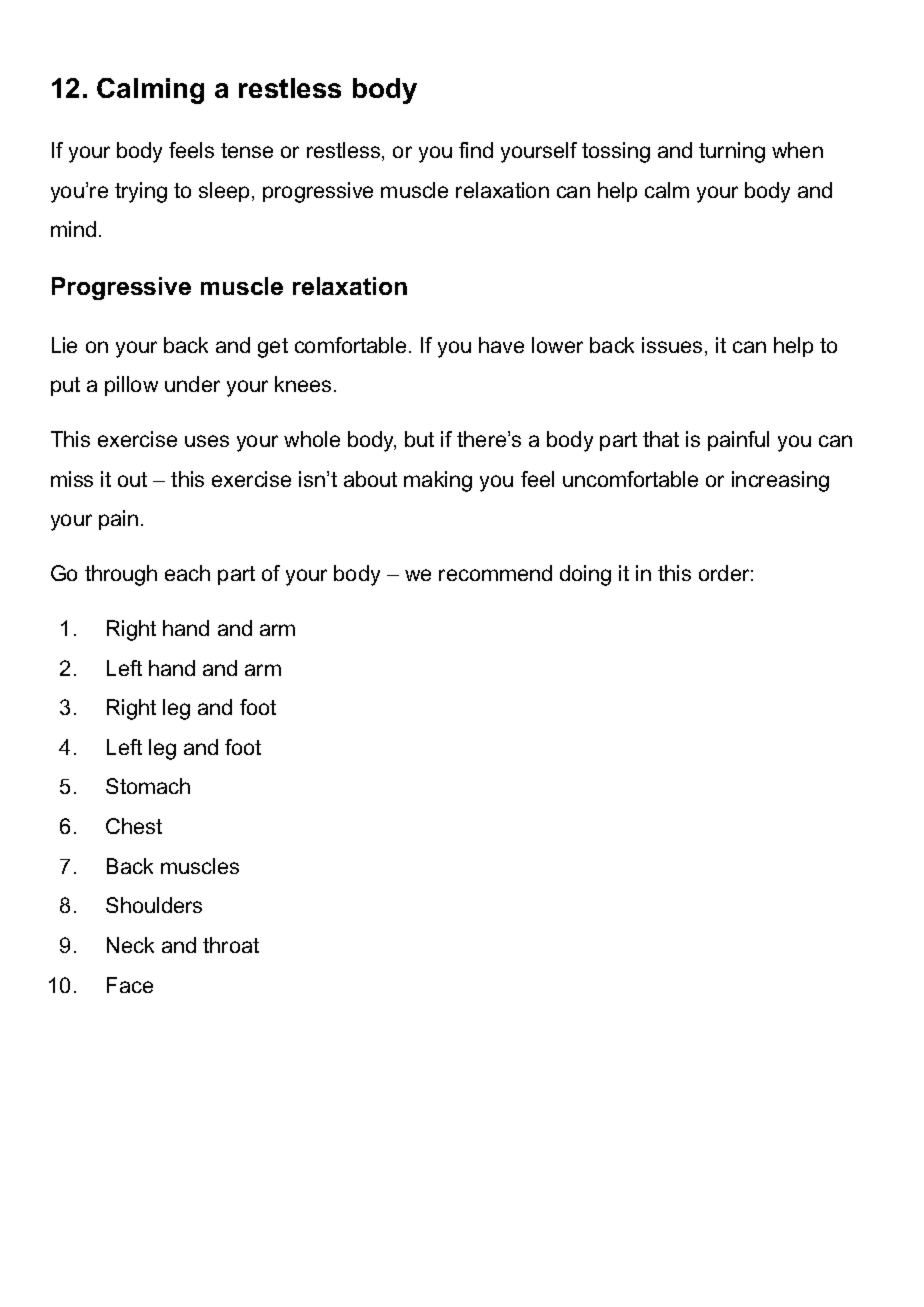 The width and height of the page is (924, 1307). Describe the element at coordinates (585, 575) in the page. I see `doing` at that location.
